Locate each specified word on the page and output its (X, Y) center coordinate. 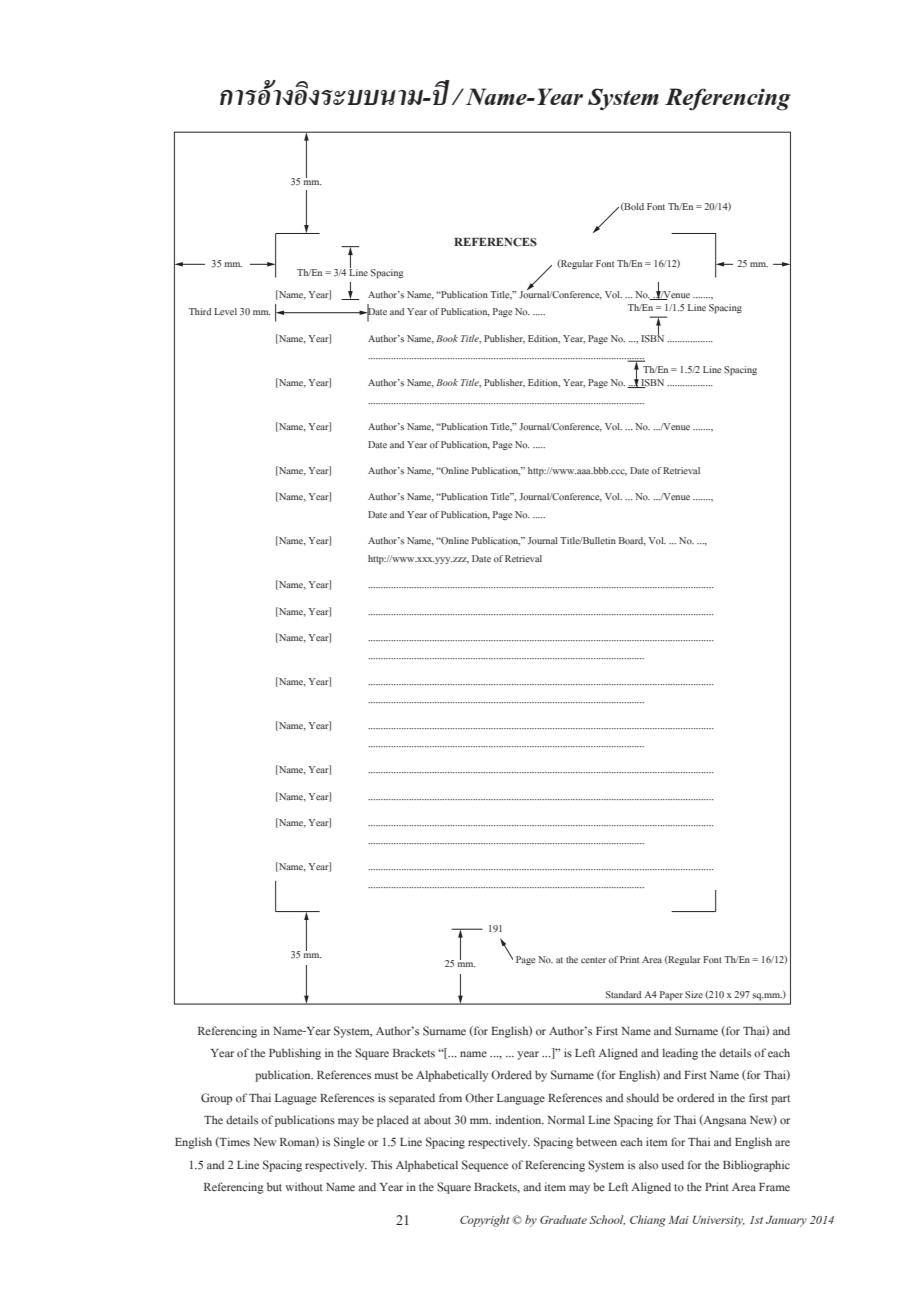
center (593, 960)
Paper (670, 995)
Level (225, 311)
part (780, 1100)
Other (479, 1098)
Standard (623, 995)
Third (200, 311)
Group (216, 1099)
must (386, 1076)
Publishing (295, 1054)
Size (694, 995)
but (274, 1187)
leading (680, 1054)
